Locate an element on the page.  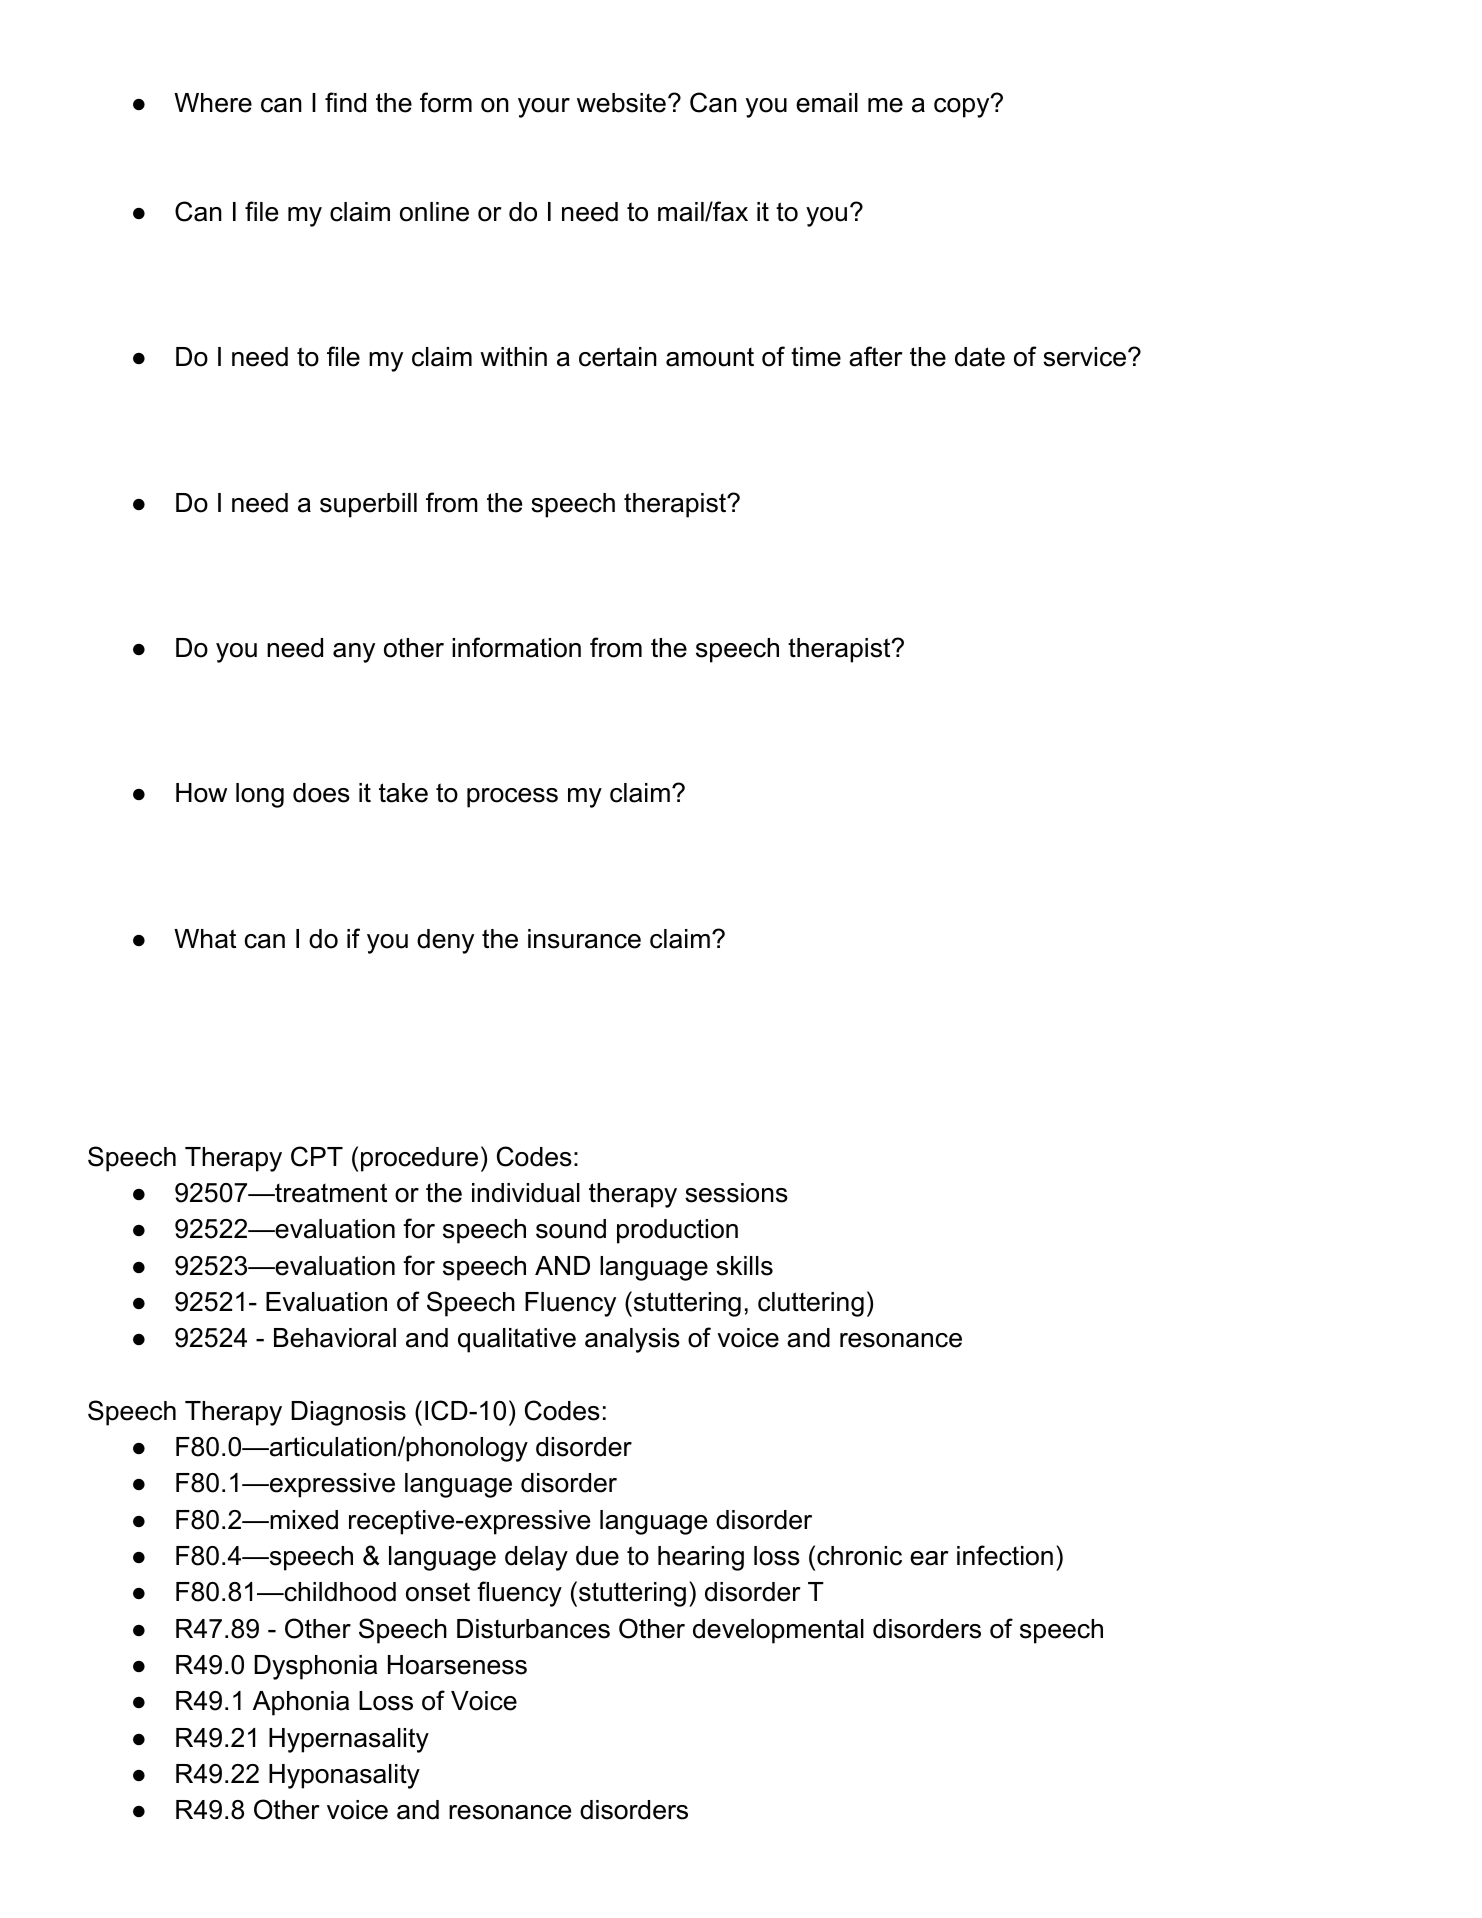
any is located at coordinates (354, 653).
